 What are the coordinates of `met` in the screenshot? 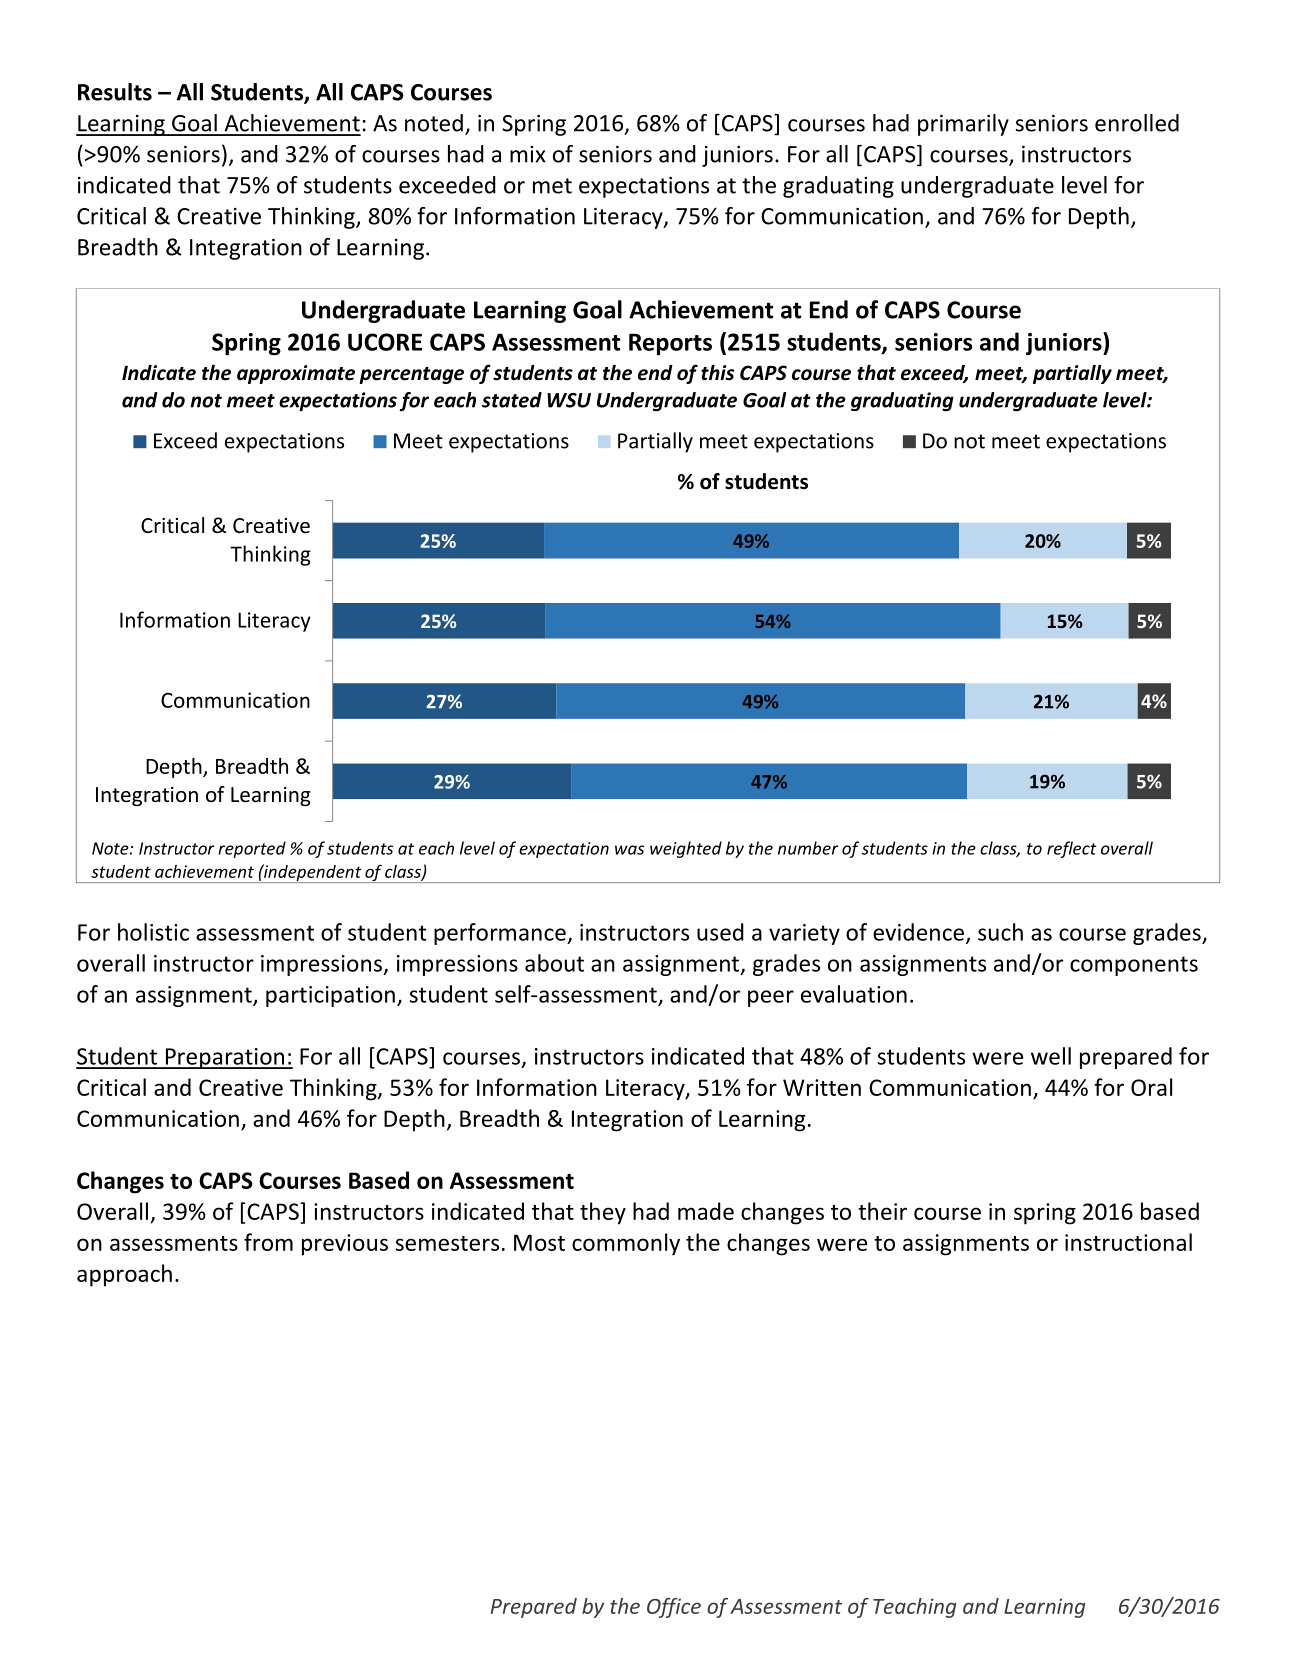 It's located at (552, 186).
